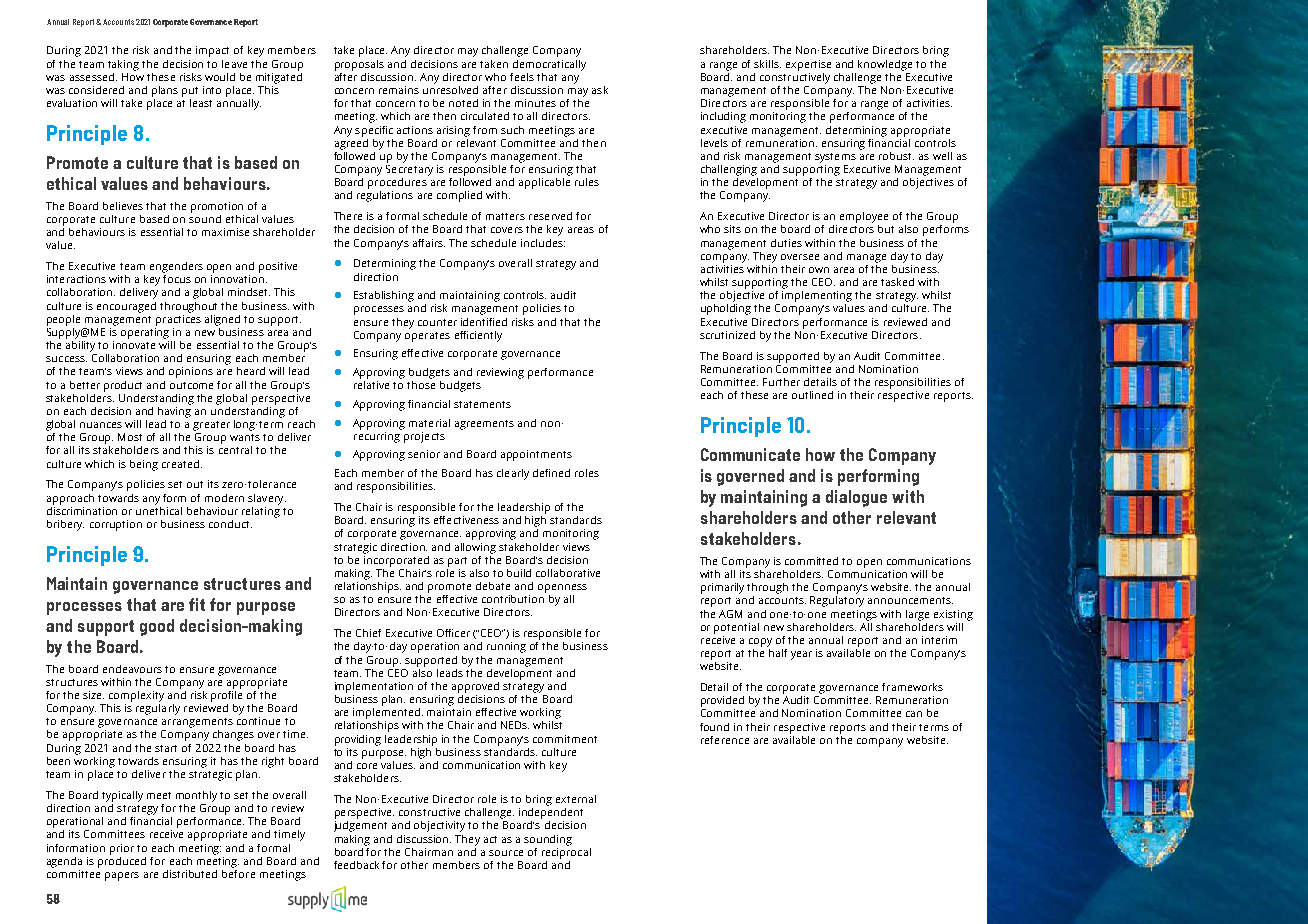 This image has height=924, width=1308. What do you see at coordinates (513, 474) in the image?
I see `clearly` at bounding box center [513, 474].
